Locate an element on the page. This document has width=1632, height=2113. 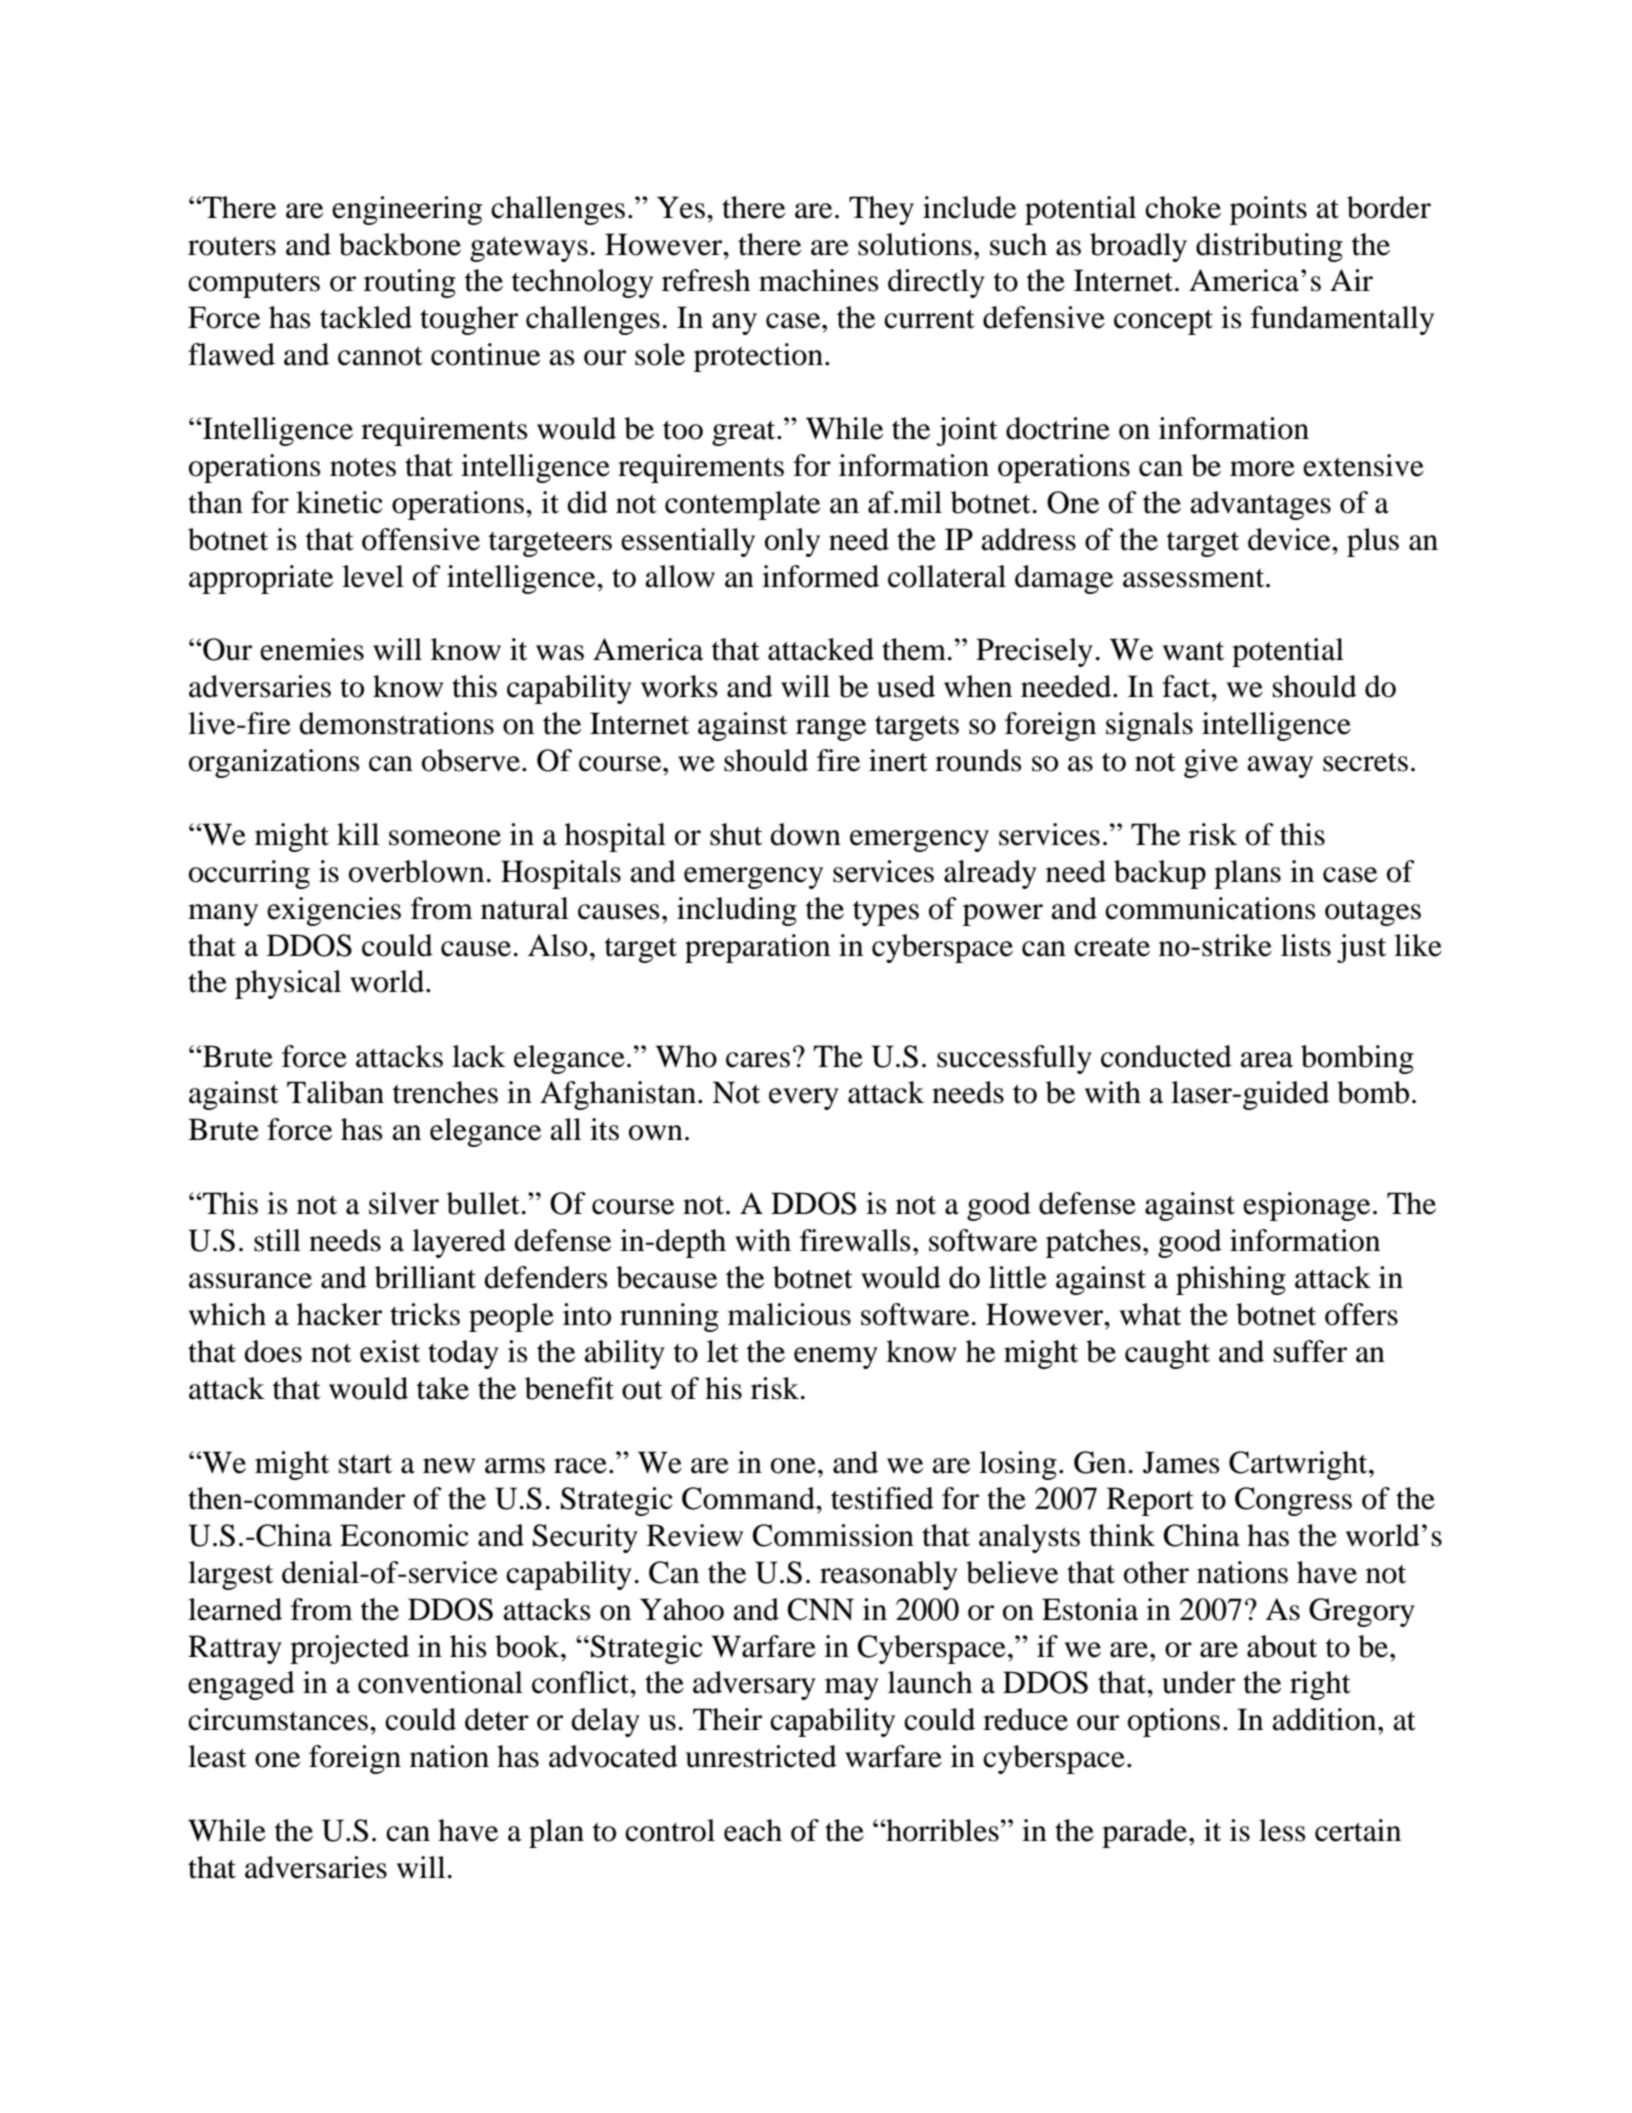
backbone is located at coordinates (400, 244).
